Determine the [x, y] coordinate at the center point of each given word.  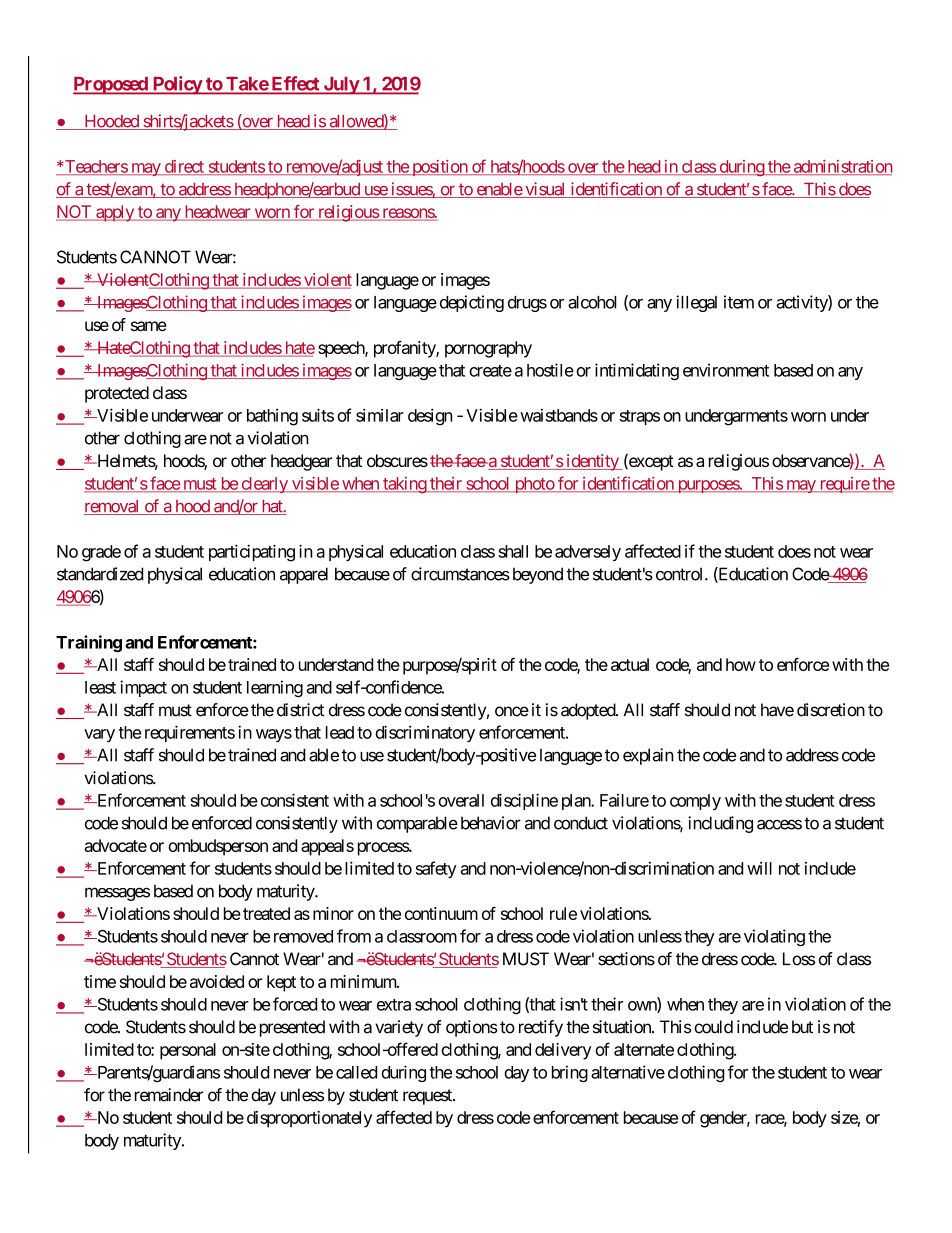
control [681, 574]
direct [184, 167]
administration [842, 167]
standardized [100, 574]
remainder [169, 1095]
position [439, 168]
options [472, 1028]
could [713, 1027]
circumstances [460, 574]
